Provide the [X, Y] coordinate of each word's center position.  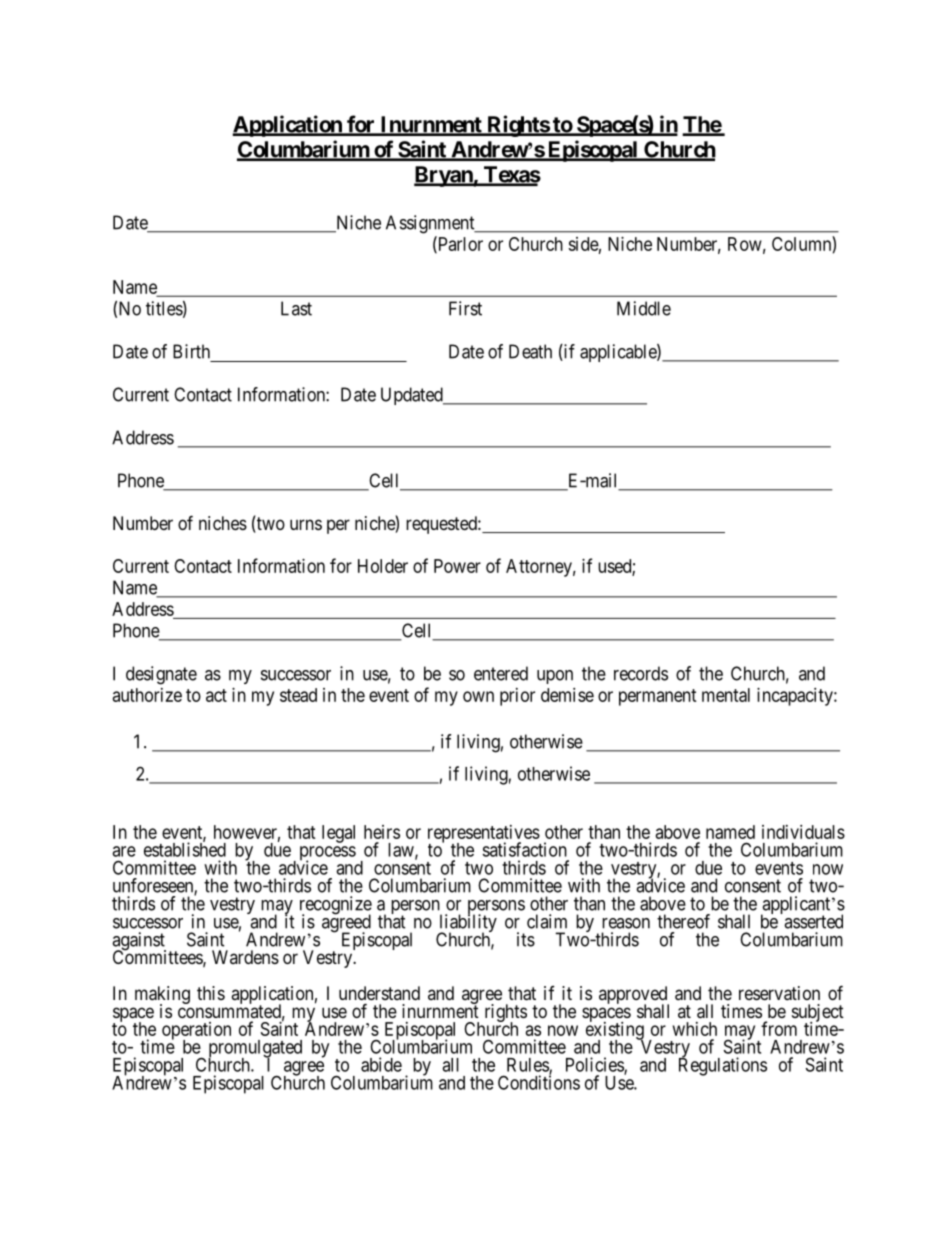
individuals [803, 832]
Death [530, 351]
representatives [484, 835]
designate [161, 675]
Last [296, 308]
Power [457, 566]
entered [501, 673]
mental [726, 695]
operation [196, 1032]
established [185, 849]
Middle [644, 308]
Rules [528, 1066]
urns [306, 524]
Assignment [431, 224]
